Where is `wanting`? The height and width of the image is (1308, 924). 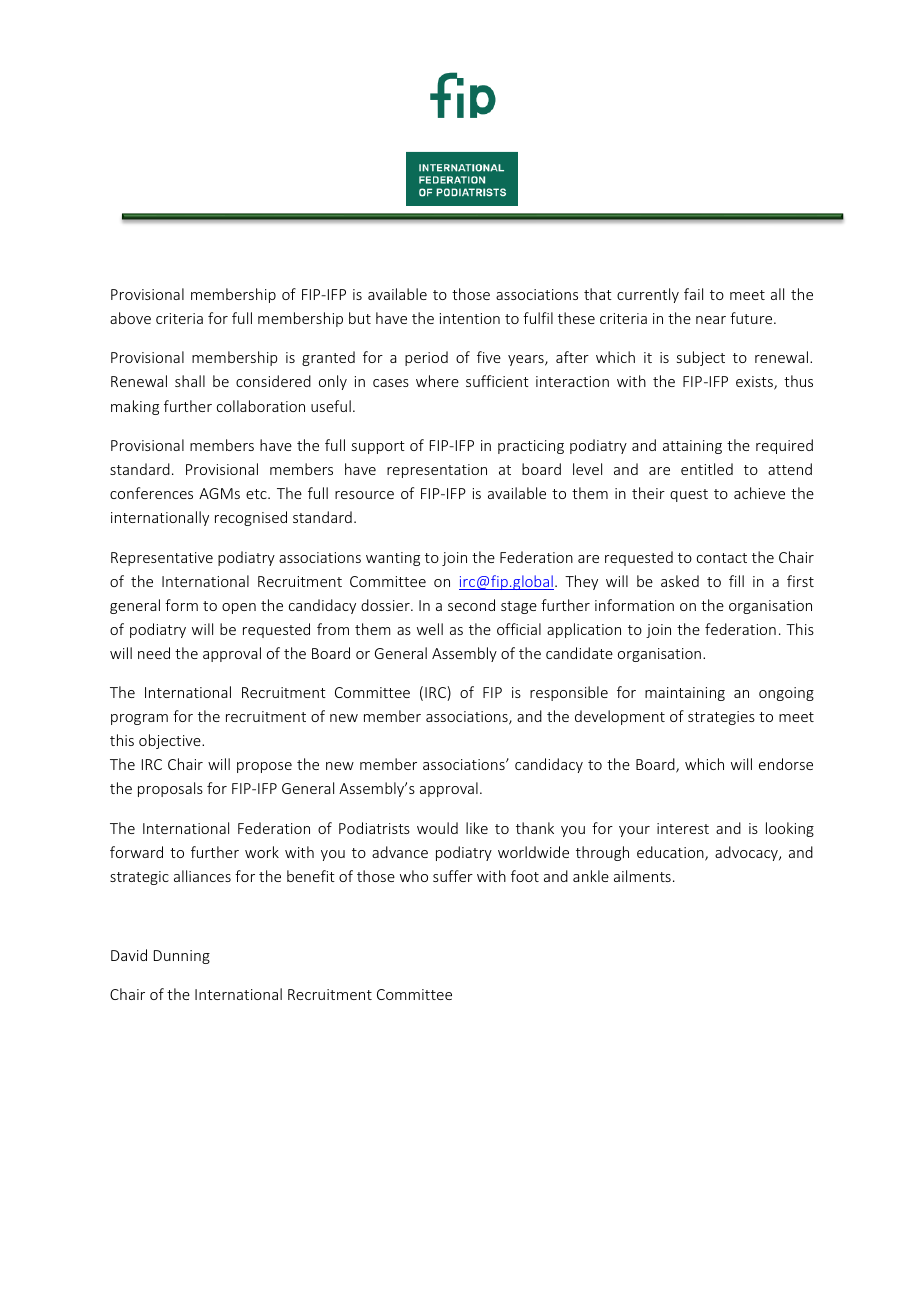 wanting is located at coordinates (393, 559).
